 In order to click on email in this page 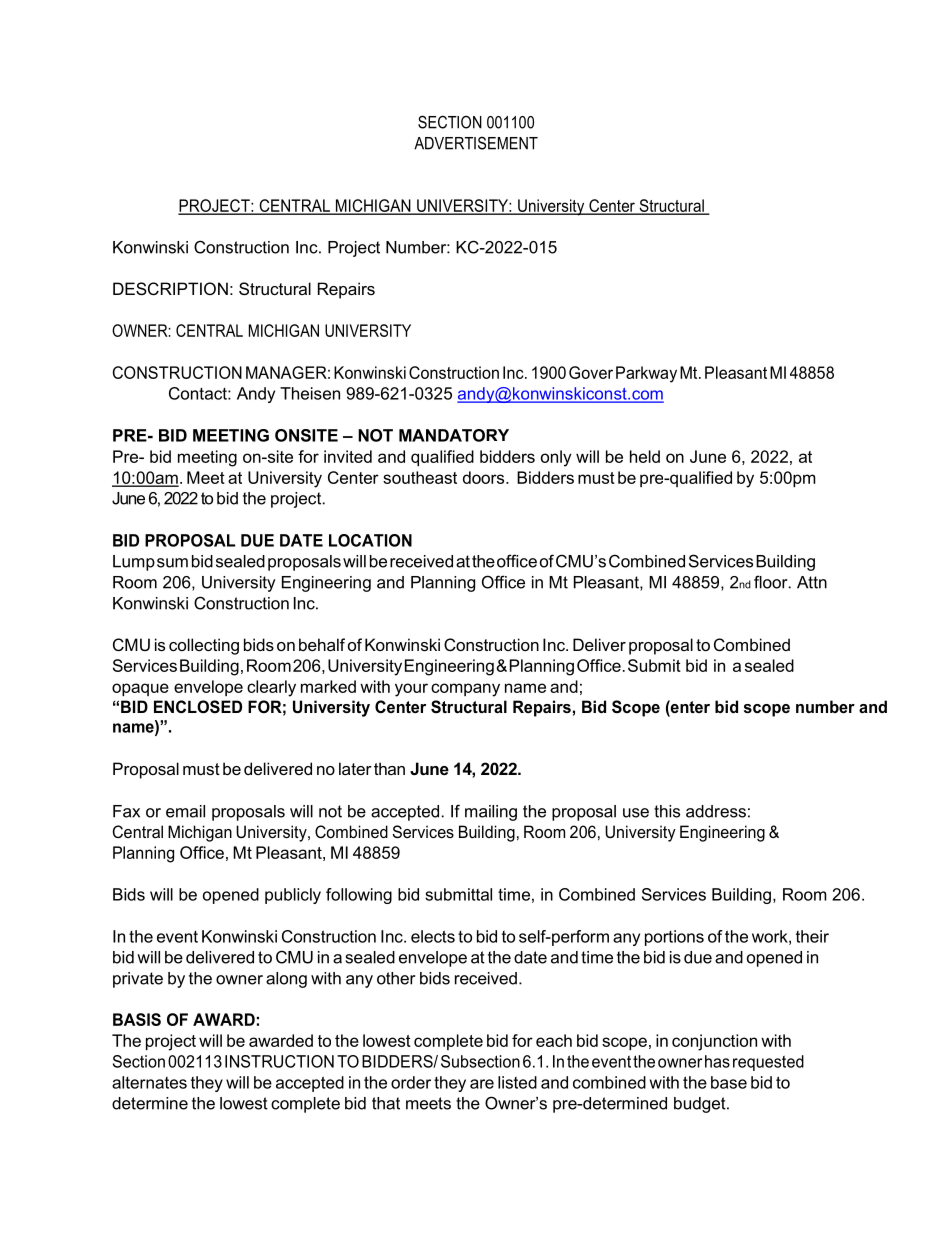, I will do `click(185, 811)`.
